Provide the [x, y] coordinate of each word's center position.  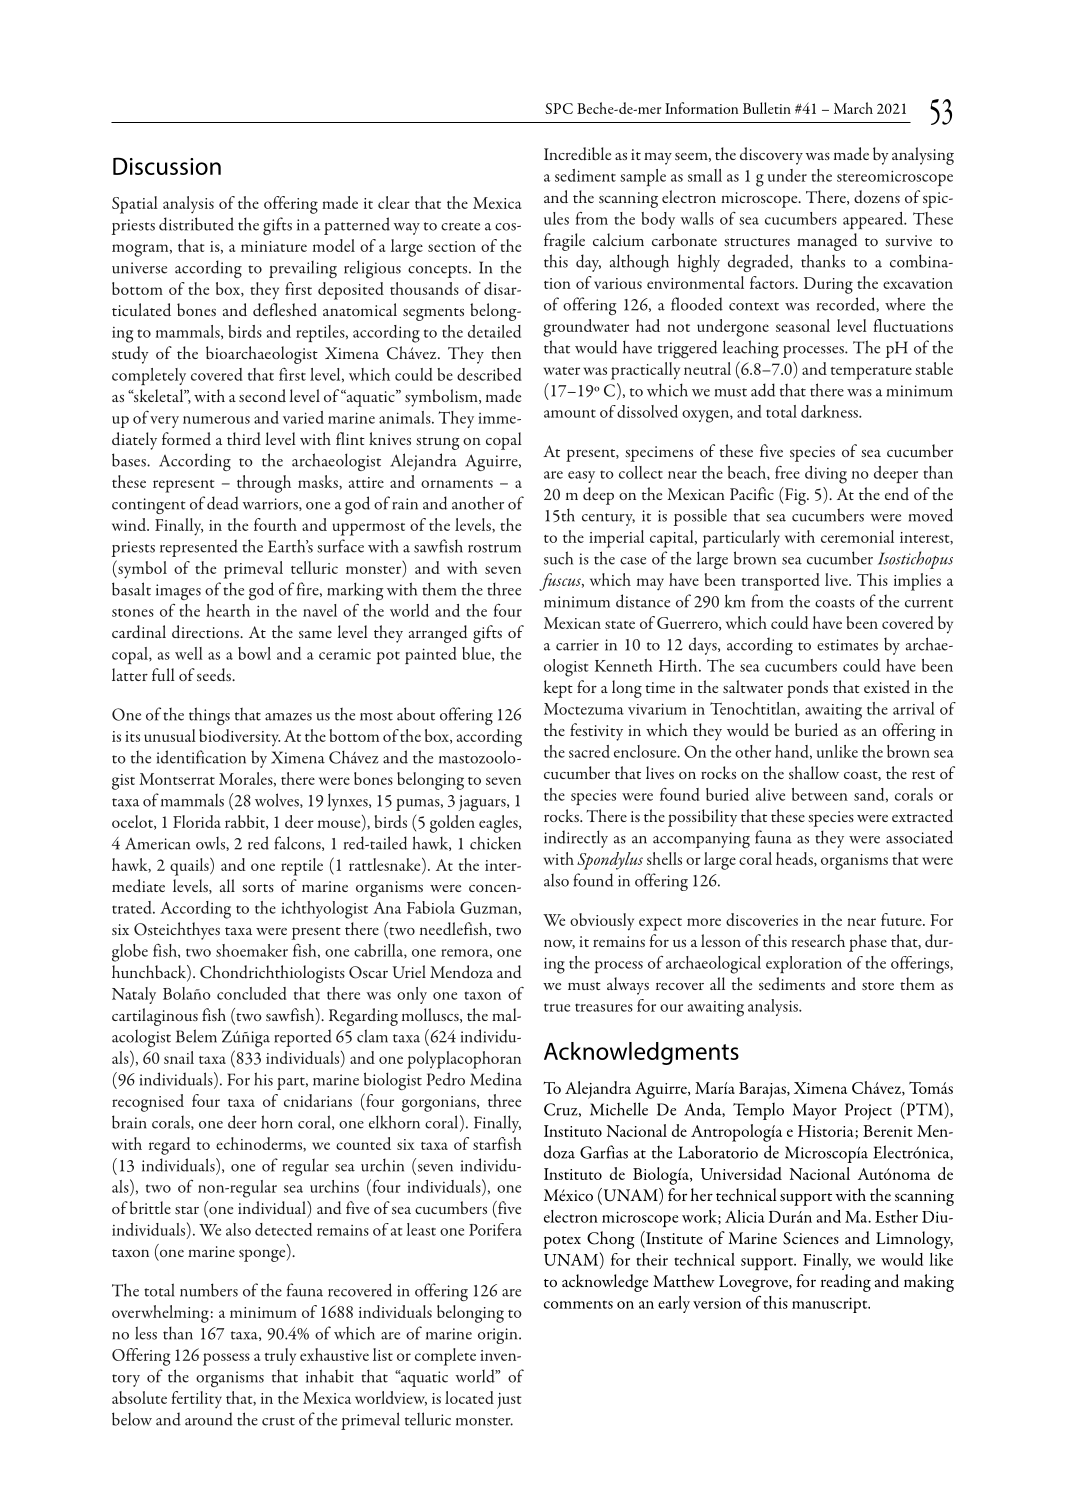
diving [826, 475]
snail [179, 1057]
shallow [814, 772]
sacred [589, 751]
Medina [496, 1079]
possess [226, 1359]
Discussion [167, 166]
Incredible [577, 154]
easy [581, 477]
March [853, 108]
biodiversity [239, 737]
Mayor [815, 1111]
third [244, 439]
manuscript [831, 1305]
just [509, 1401]
